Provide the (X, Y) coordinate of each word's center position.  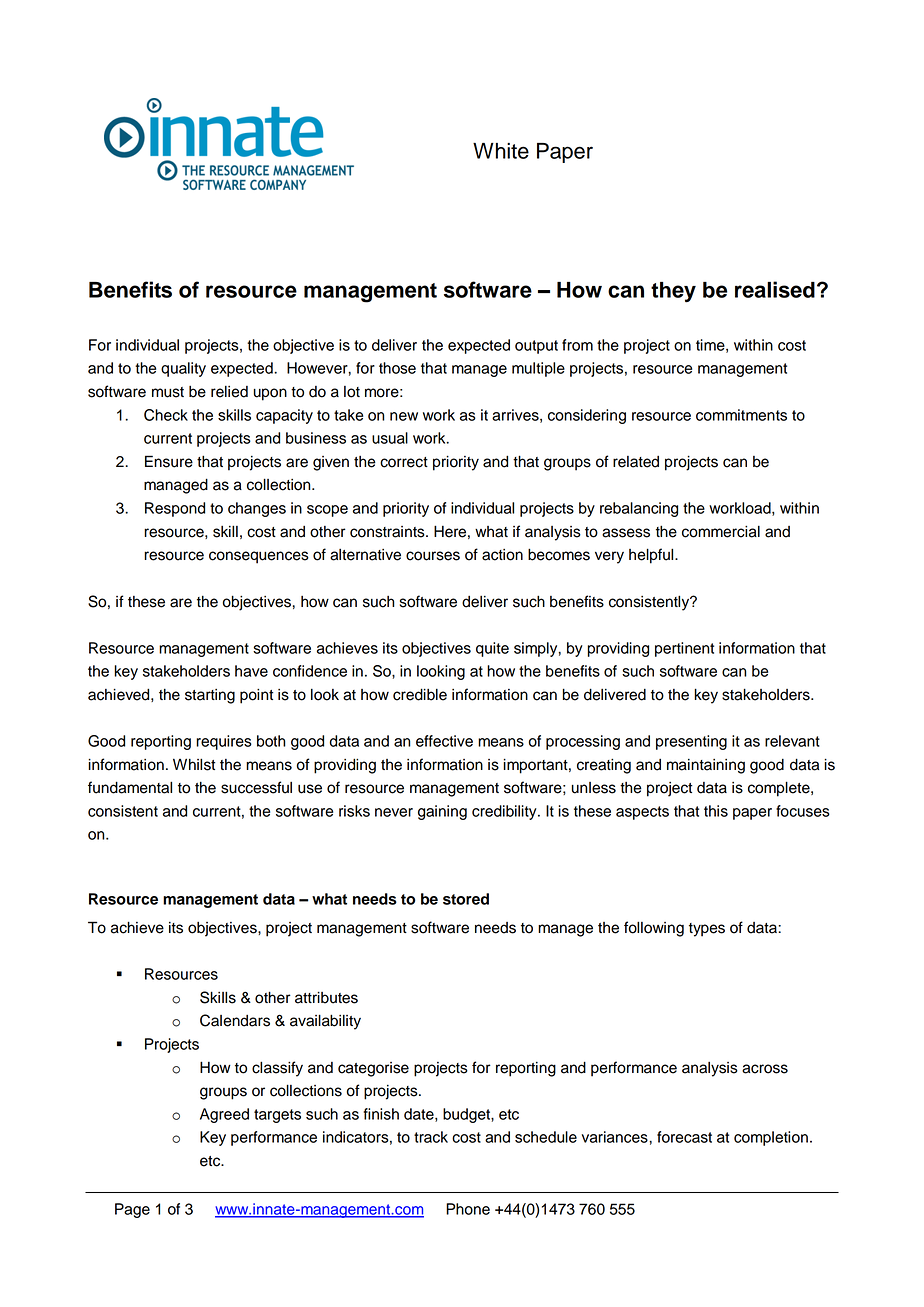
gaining (442, 812)
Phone (468, 1209)
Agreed (224, 1115)
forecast (684, 1137)
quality (183, 369)
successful (256, 787)
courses (433, 556)
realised (775, 289)
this (716, 811)
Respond (175, 509)
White (501, 151)
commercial (721, 532)
